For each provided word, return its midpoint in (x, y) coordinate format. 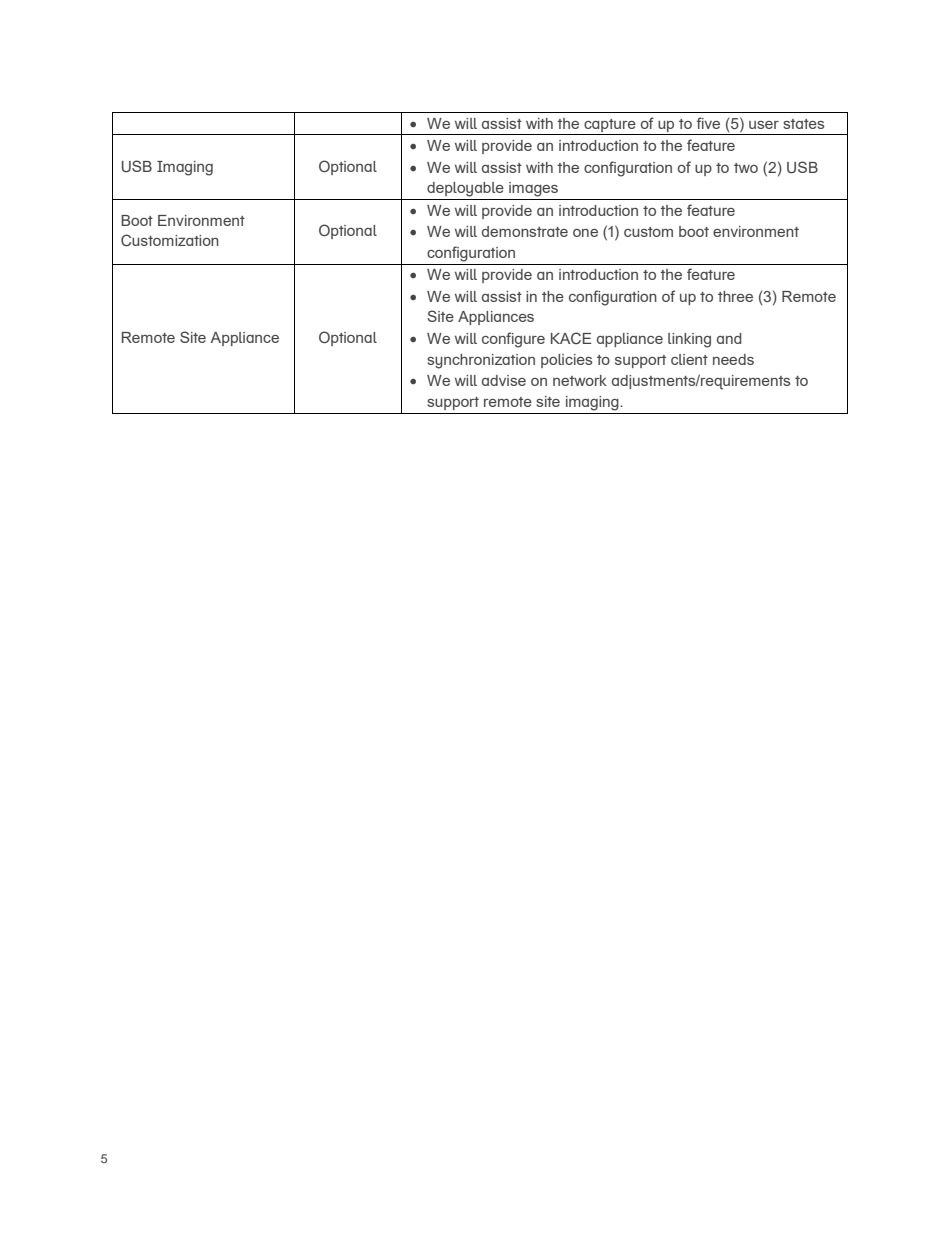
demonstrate (525, 231)
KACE (571, 338)
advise (504, 380)
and (729, 338)
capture (610, 125)
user (764, 125)
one (585, 233)
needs (733, 359)
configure (513, 340)
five (708, 123)
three (735, 296)
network (580, 380)
